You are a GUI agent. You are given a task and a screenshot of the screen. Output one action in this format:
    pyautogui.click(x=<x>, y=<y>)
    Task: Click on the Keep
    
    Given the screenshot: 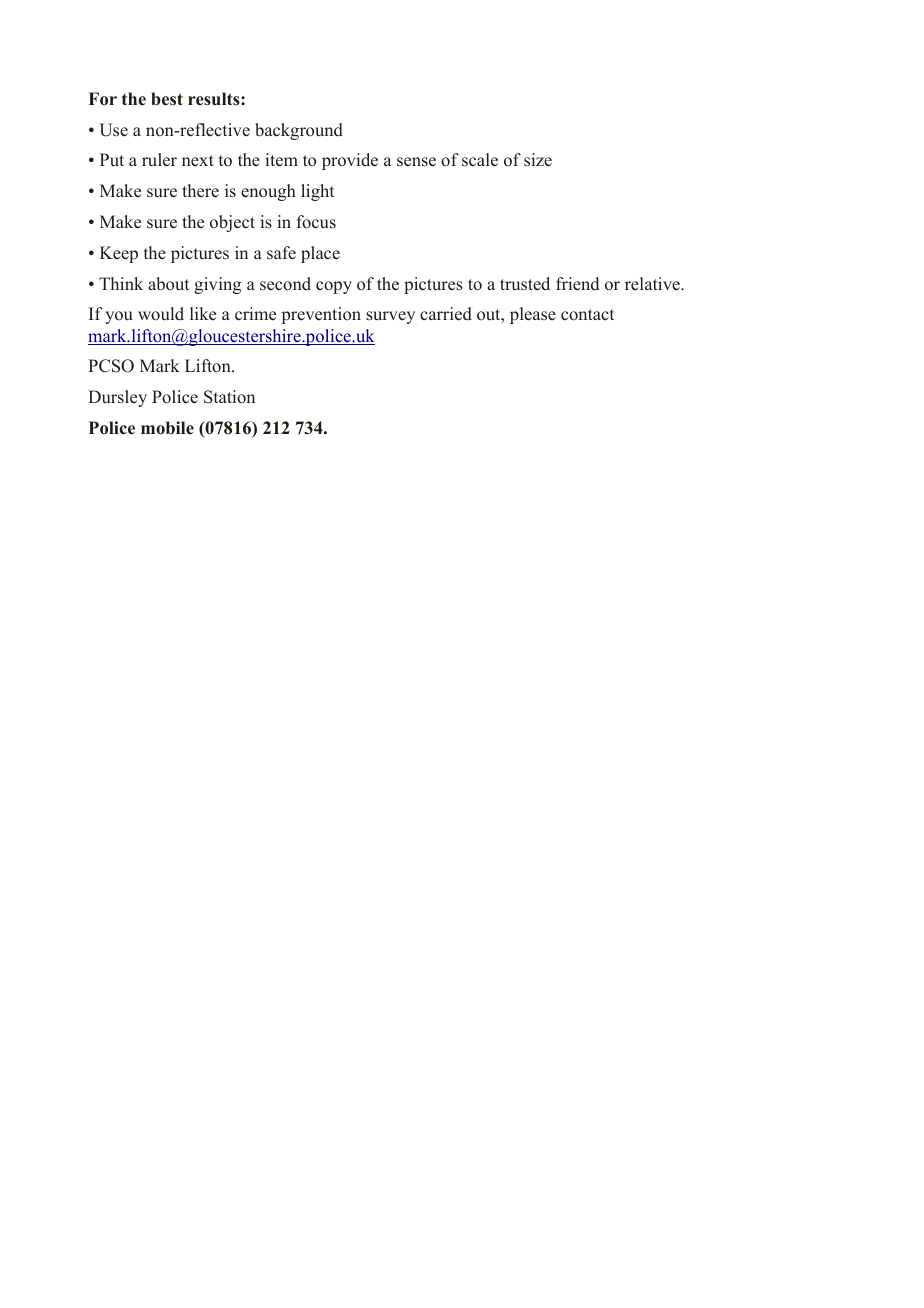 What is the action you would take?
    pyautogui.click(x=119, y=254)
